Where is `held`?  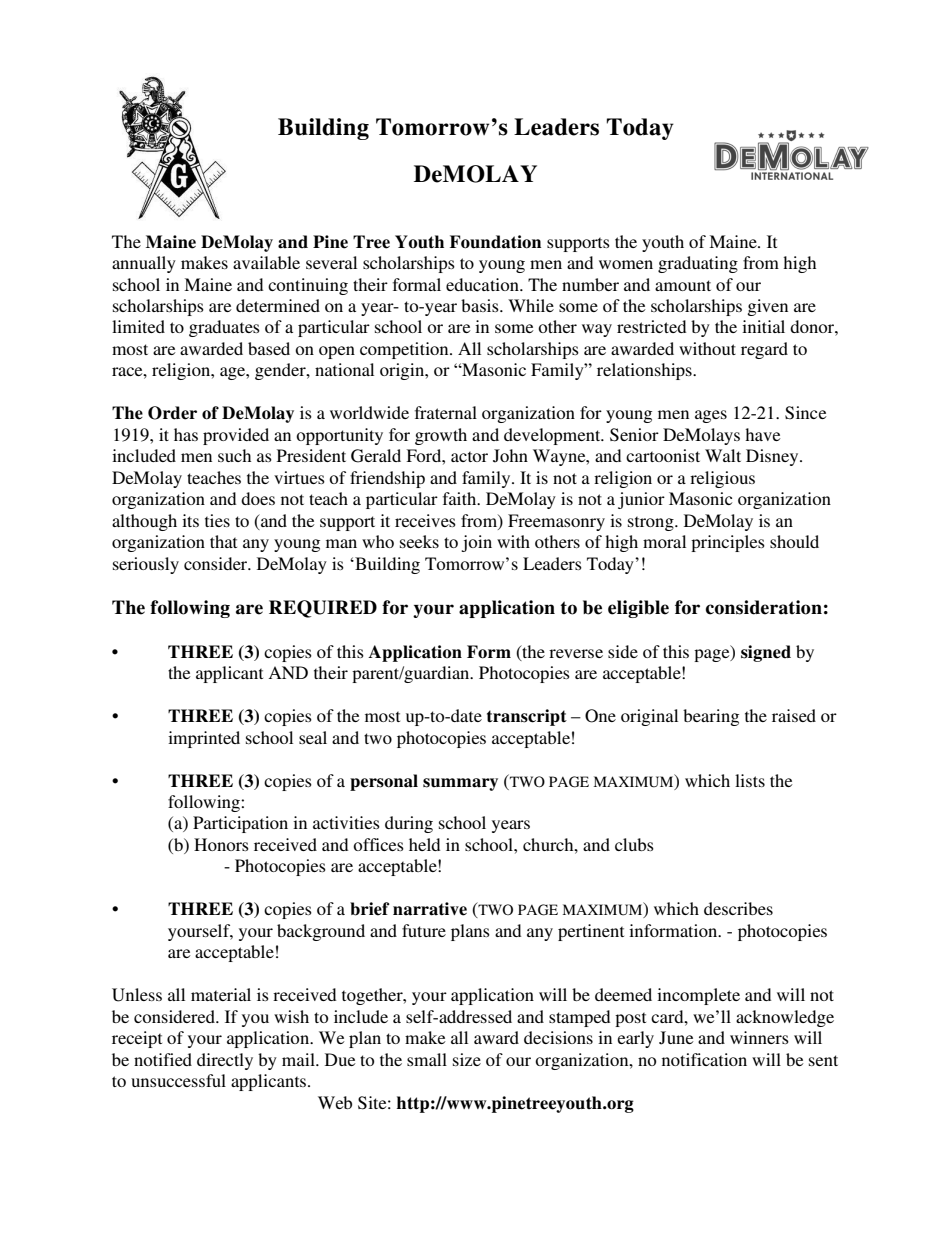
held is located at coordinates (424, 844).
